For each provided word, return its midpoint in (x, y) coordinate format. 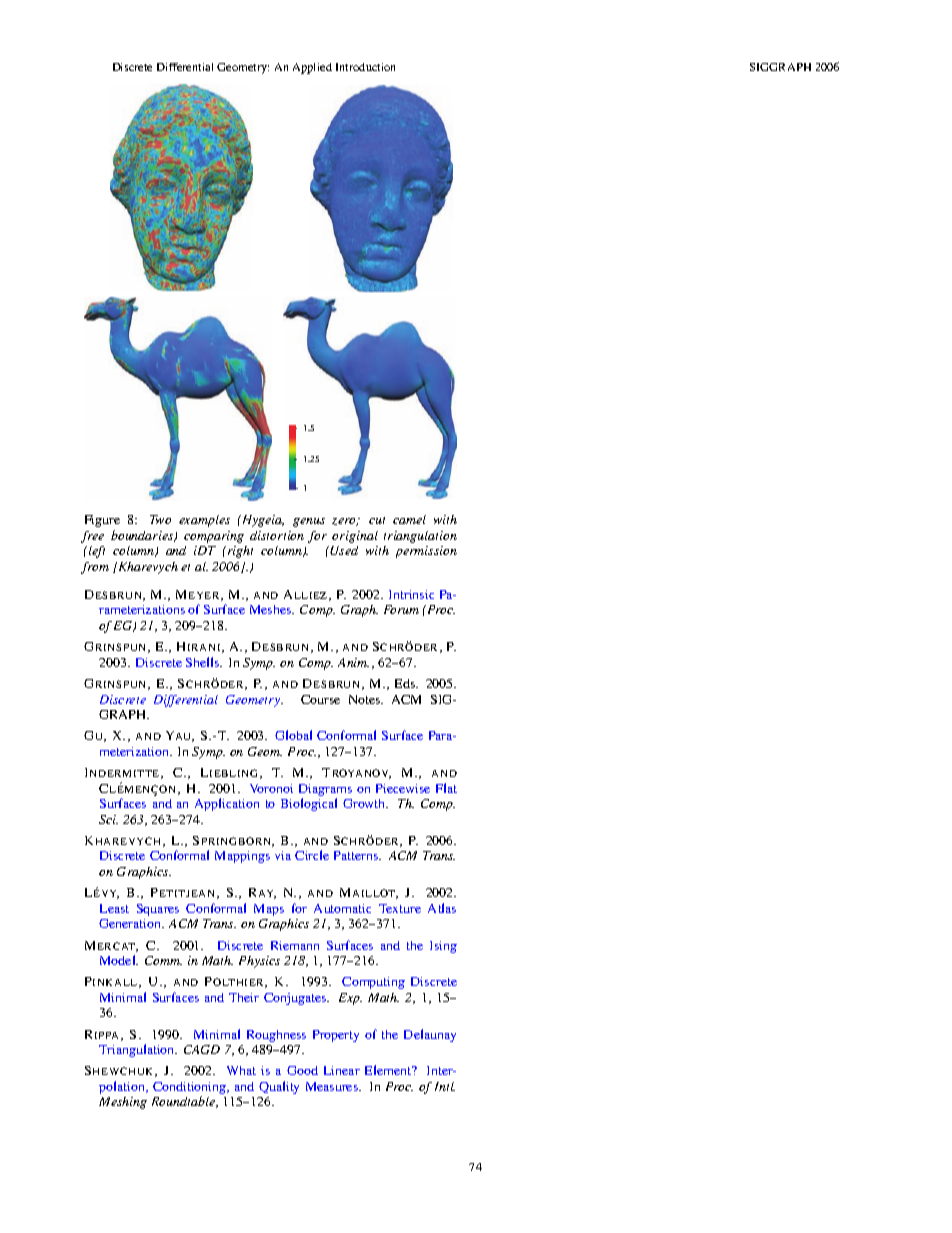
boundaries (143, 536)
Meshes (272, 609)
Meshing (123, 1103)
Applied (312, 68)
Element (389, 1070)
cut (377, 520)
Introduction (365, 67)
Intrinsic (411, 594)
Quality (279, 1087)
